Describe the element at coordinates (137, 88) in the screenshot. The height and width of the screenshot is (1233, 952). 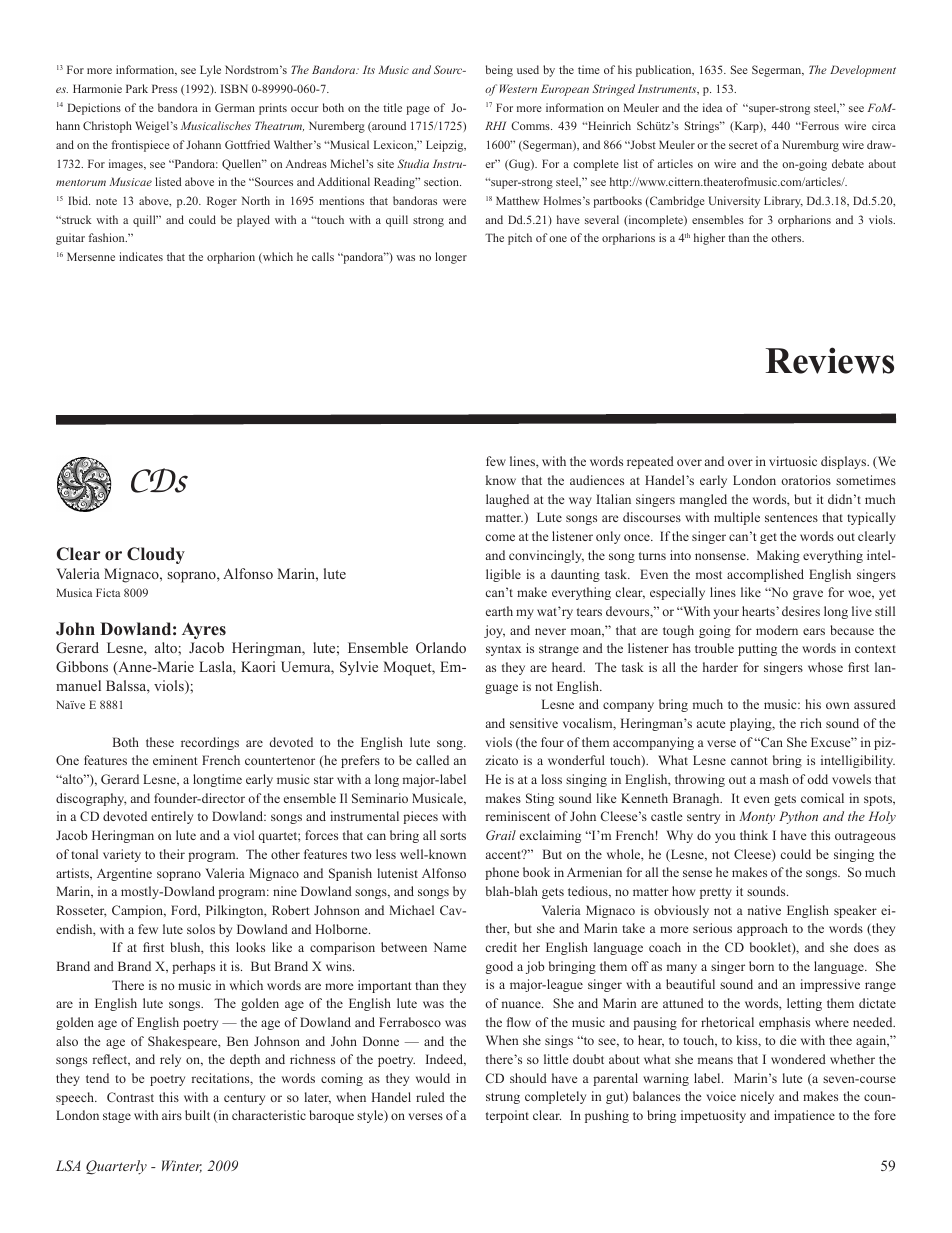
I see `Park` at that location.
